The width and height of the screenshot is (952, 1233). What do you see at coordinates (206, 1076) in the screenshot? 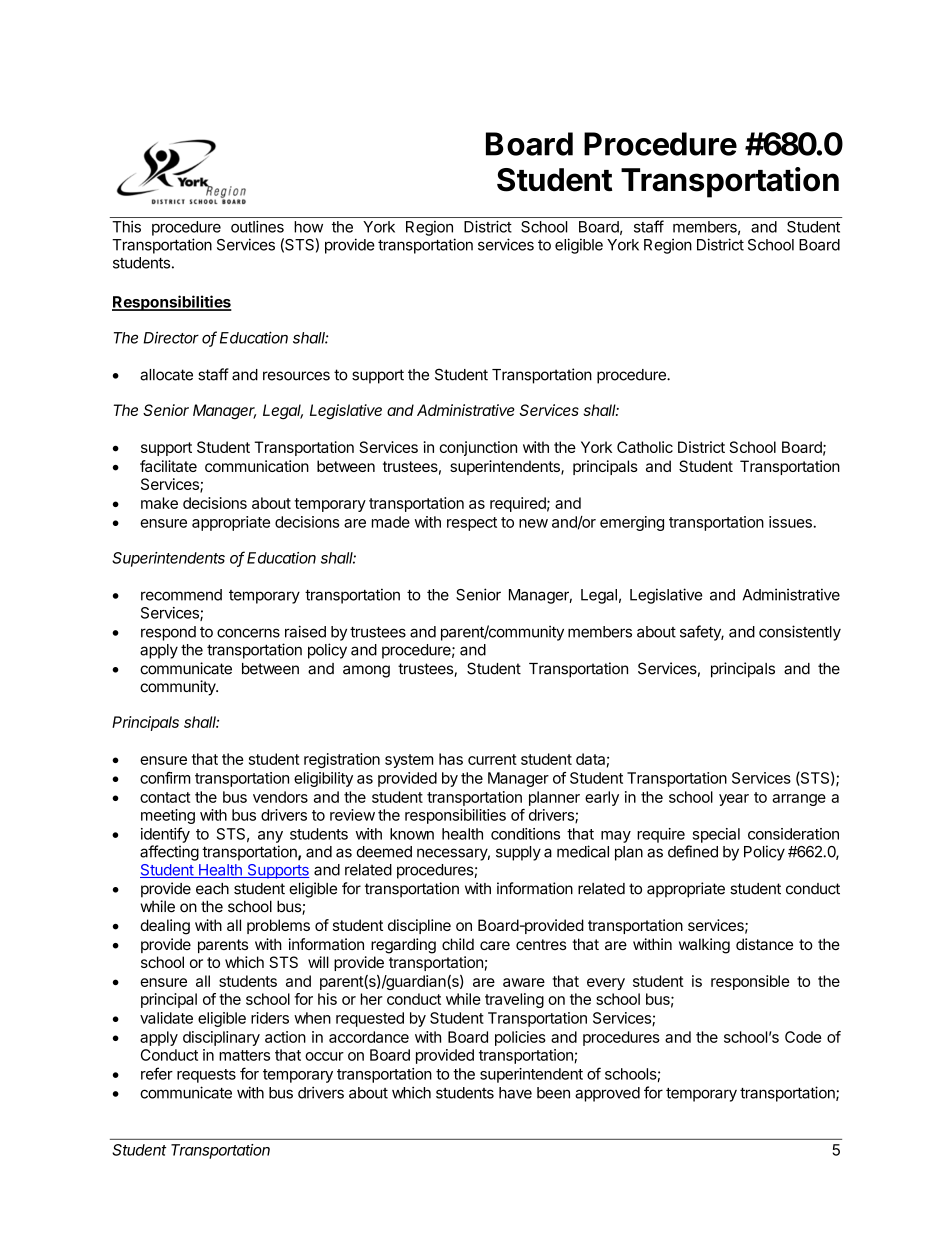
I see `requests` at bounding box center [206, 1076].
